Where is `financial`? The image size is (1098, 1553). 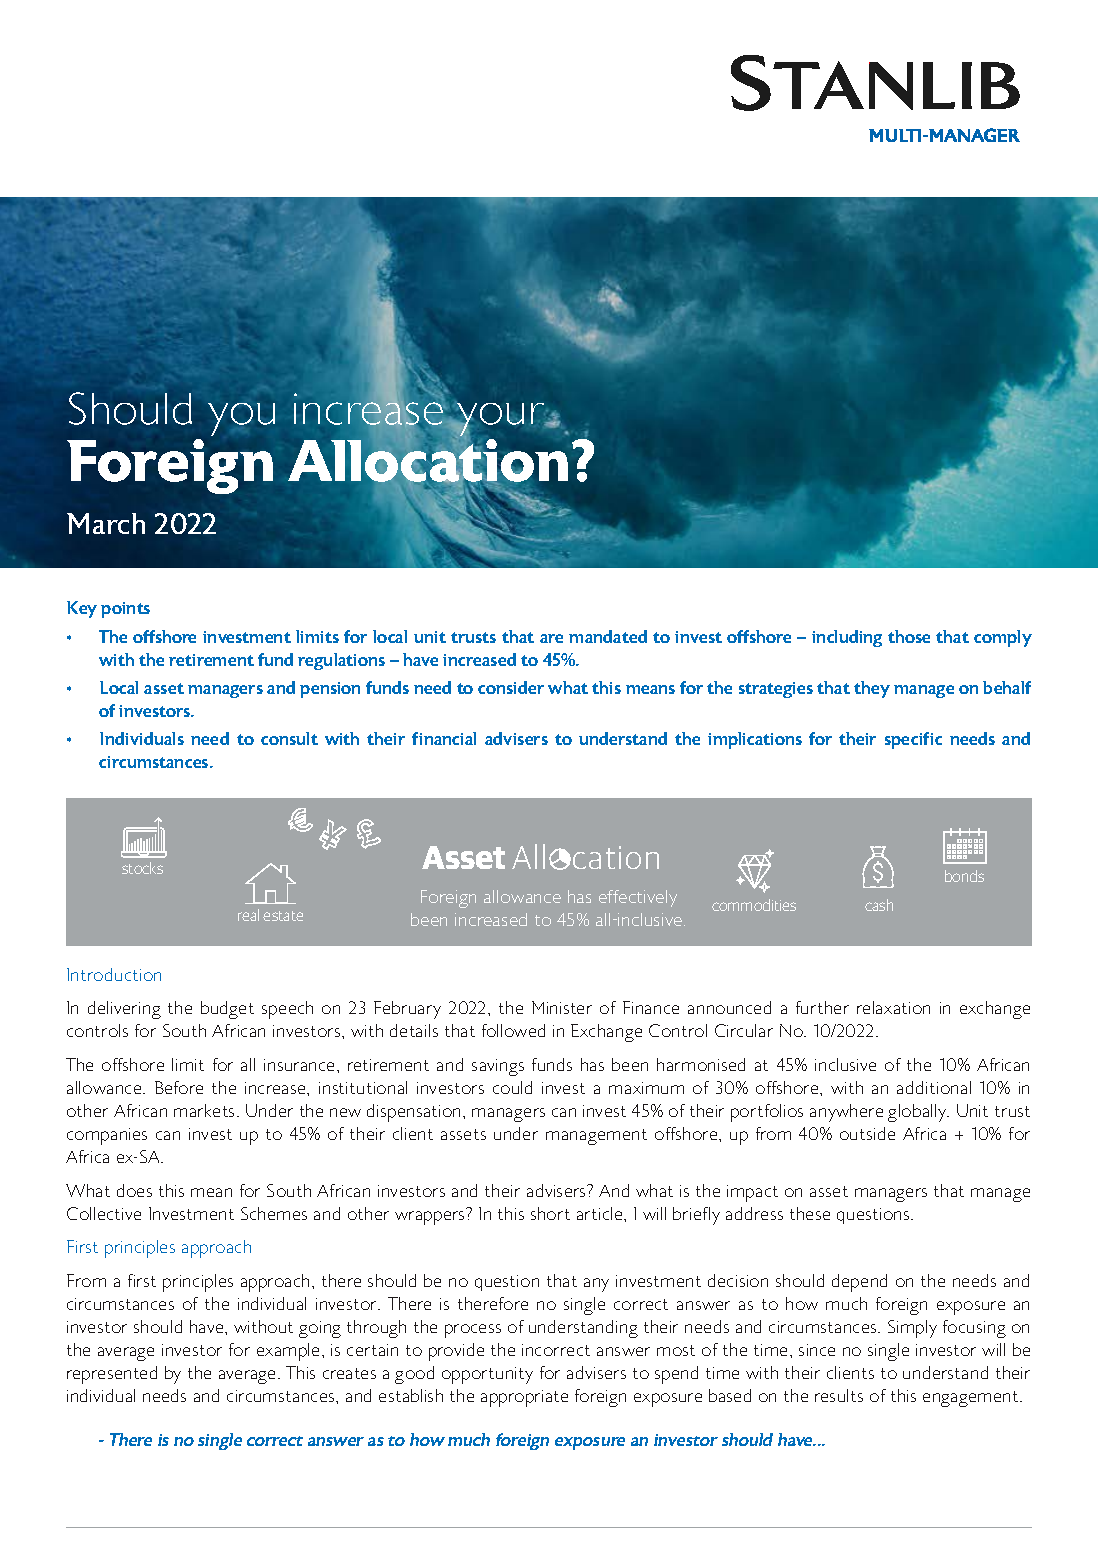
financial is located at coordinates (444, 738).
